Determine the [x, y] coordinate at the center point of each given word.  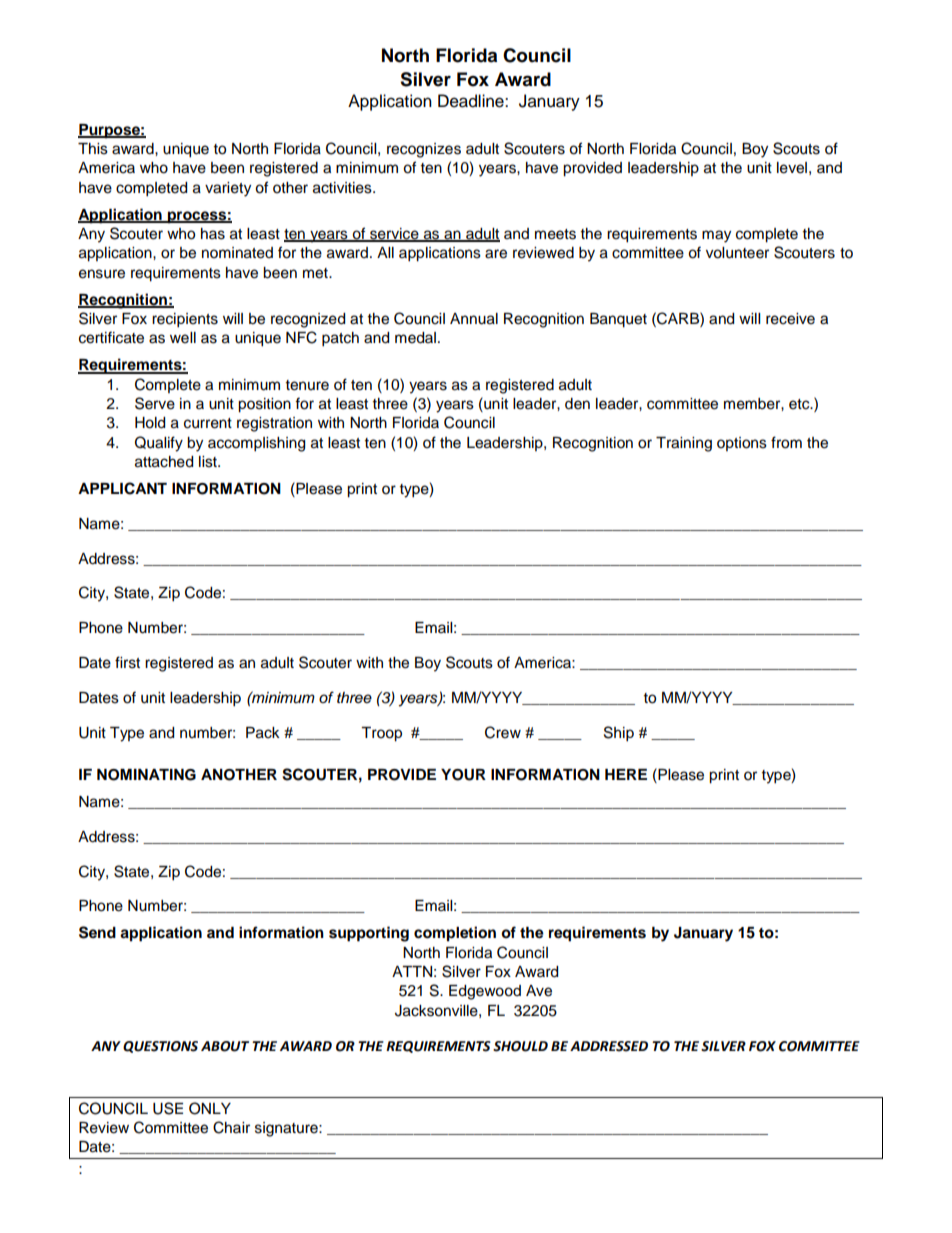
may [716, 236]
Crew [503, 732]
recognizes [424, 150]
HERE [626, 774]
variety [228, 189]
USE [168, 1108]
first [127, 662]
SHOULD [520, 1046]
